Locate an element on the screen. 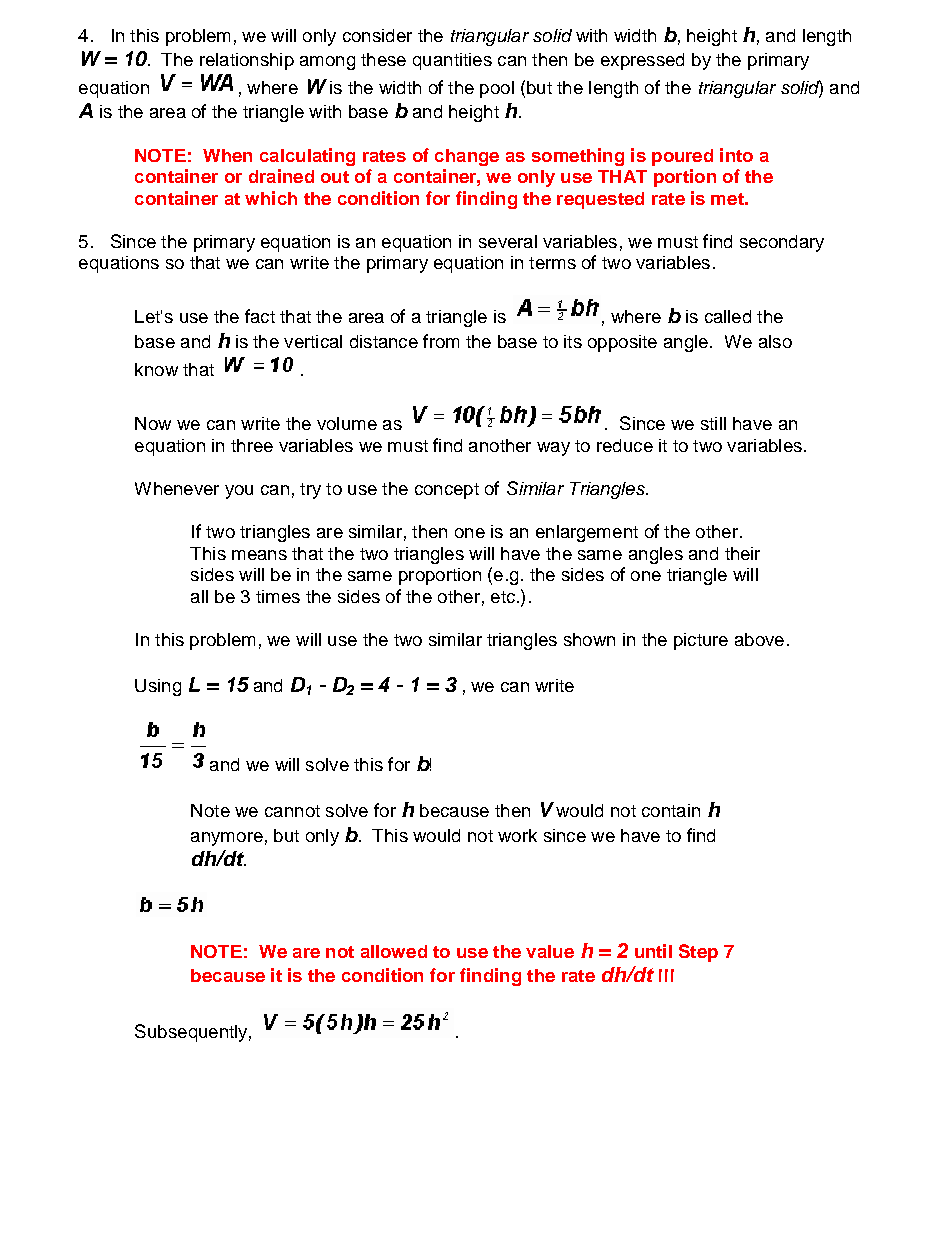  picture is located at coordinates (701, 641).
